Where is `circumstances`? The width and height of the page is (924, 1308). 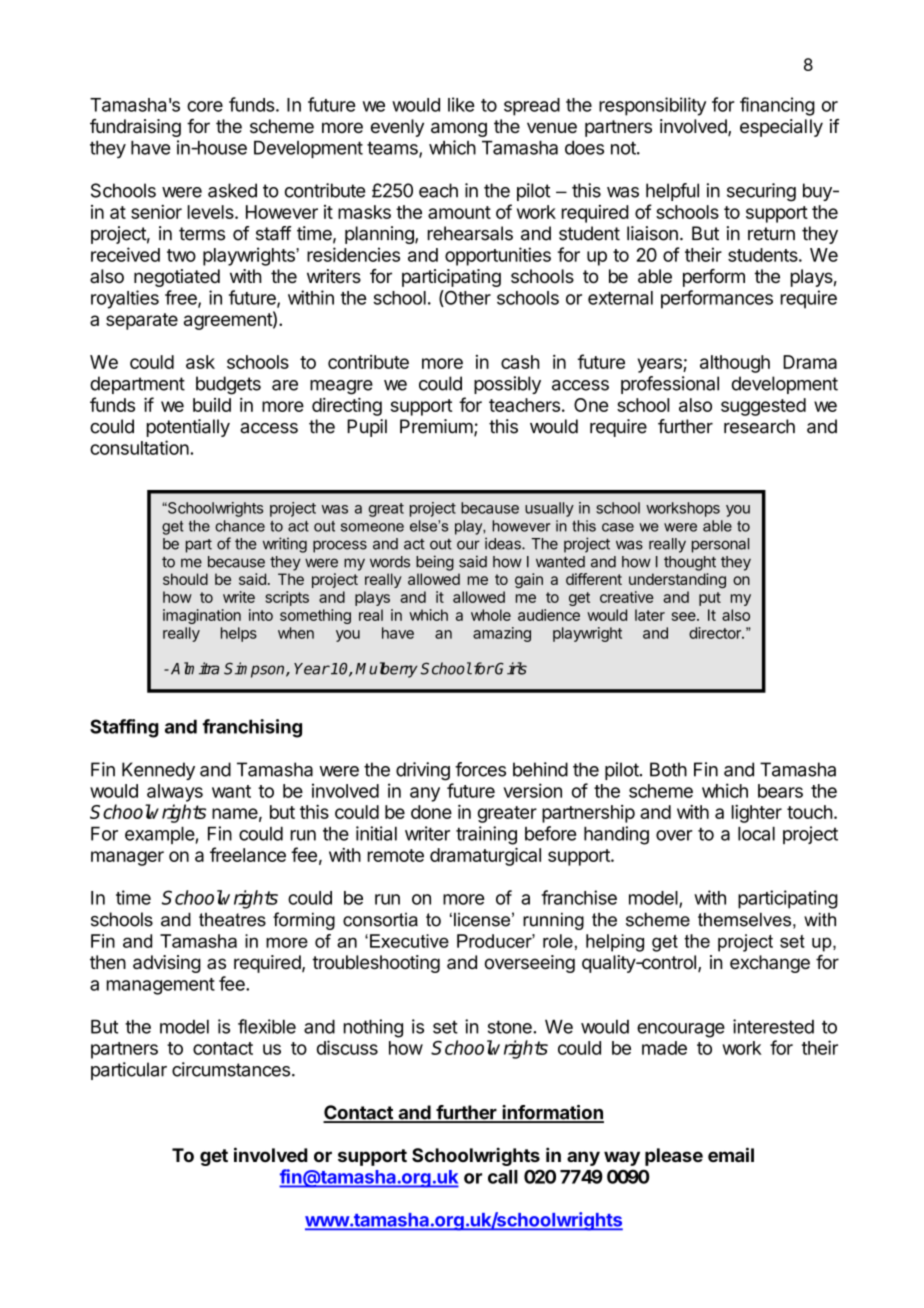
circumstances is located at coordinates (231, 1069).
